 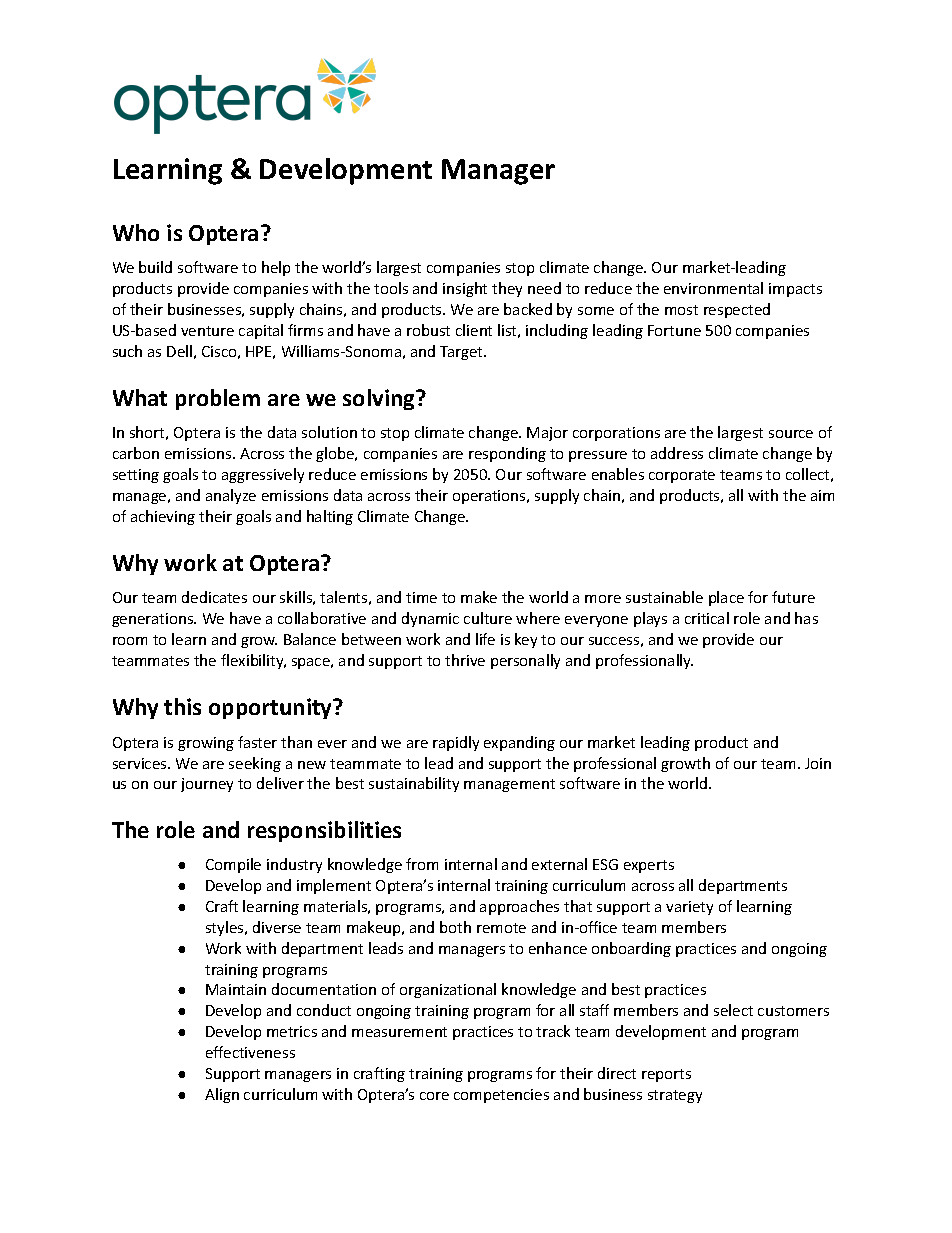 I want to click on insight, so click(x=465, y=289).
